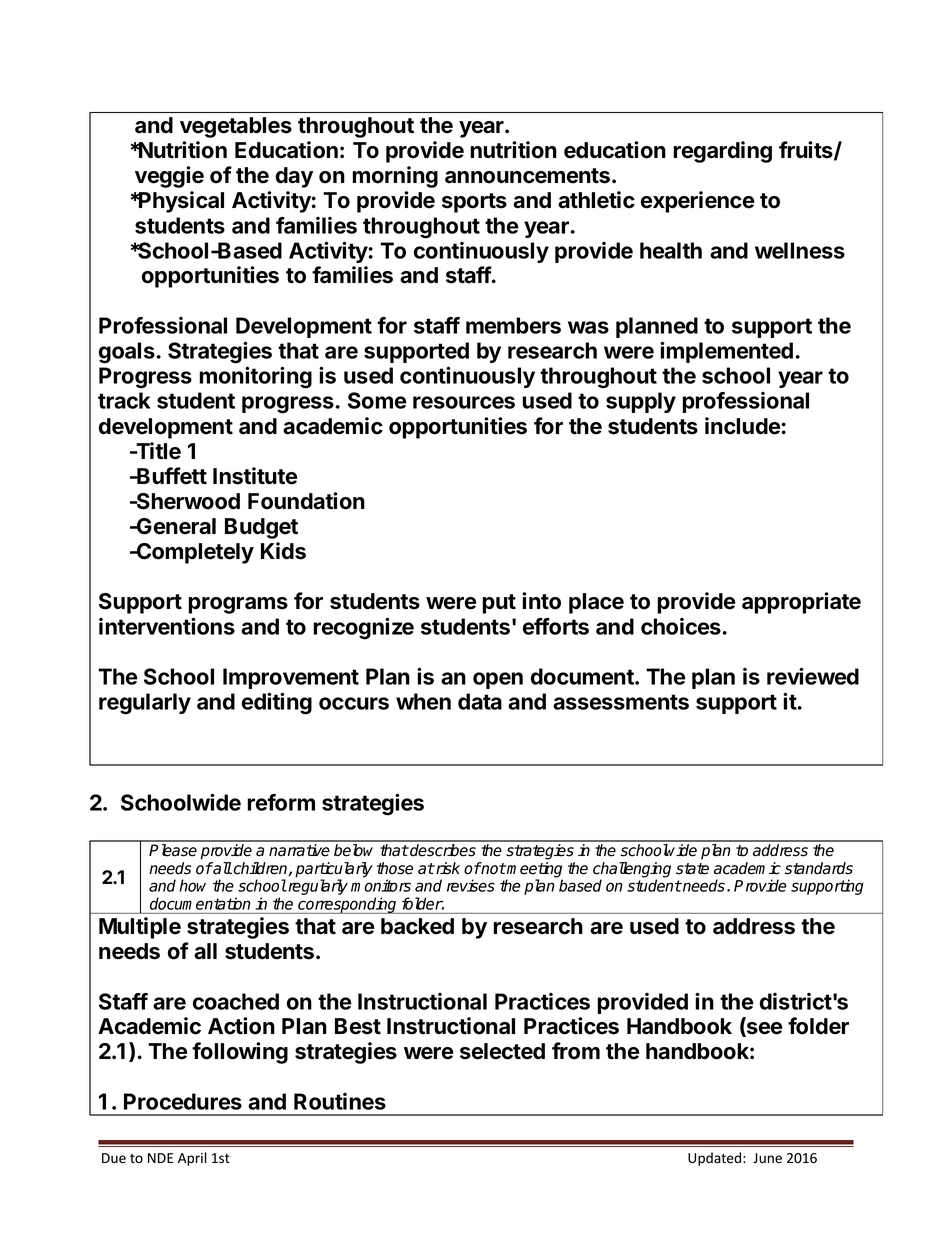 The image size is (952, 1233). What do you see at coordinates (447, 868) in the document?
I see `risk` at bounding box center [447, 868].
